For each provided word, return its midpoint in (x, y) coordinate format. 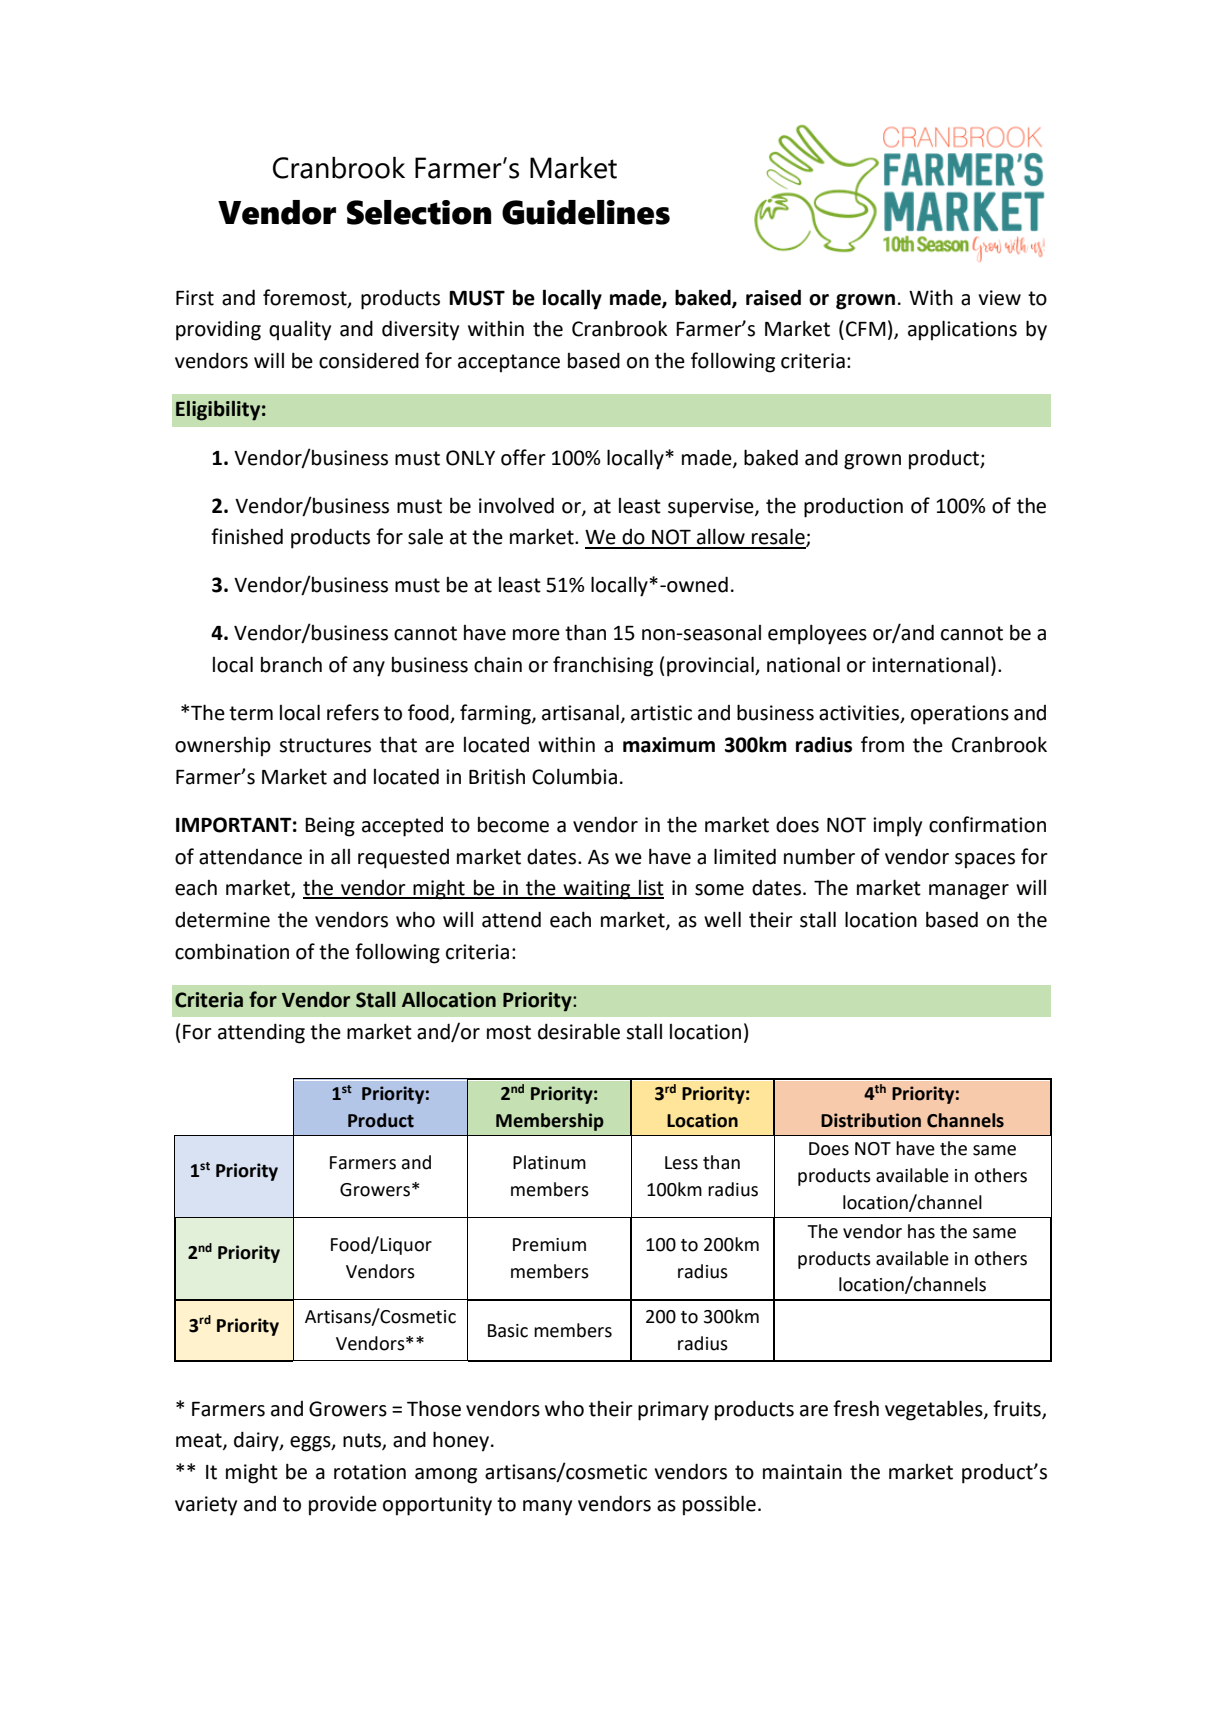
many (547, 1508)
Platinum (549, 1162)
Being (330, 827)
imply (897, 827)
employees (817, 634)
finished (247, 536)
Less (681, 1163)
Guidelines (586, 212)
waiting (597, 890)
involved (516, 505)
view (999, 298)
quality (300, 331)
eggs (311, 1444)
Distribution (871, 1120)
